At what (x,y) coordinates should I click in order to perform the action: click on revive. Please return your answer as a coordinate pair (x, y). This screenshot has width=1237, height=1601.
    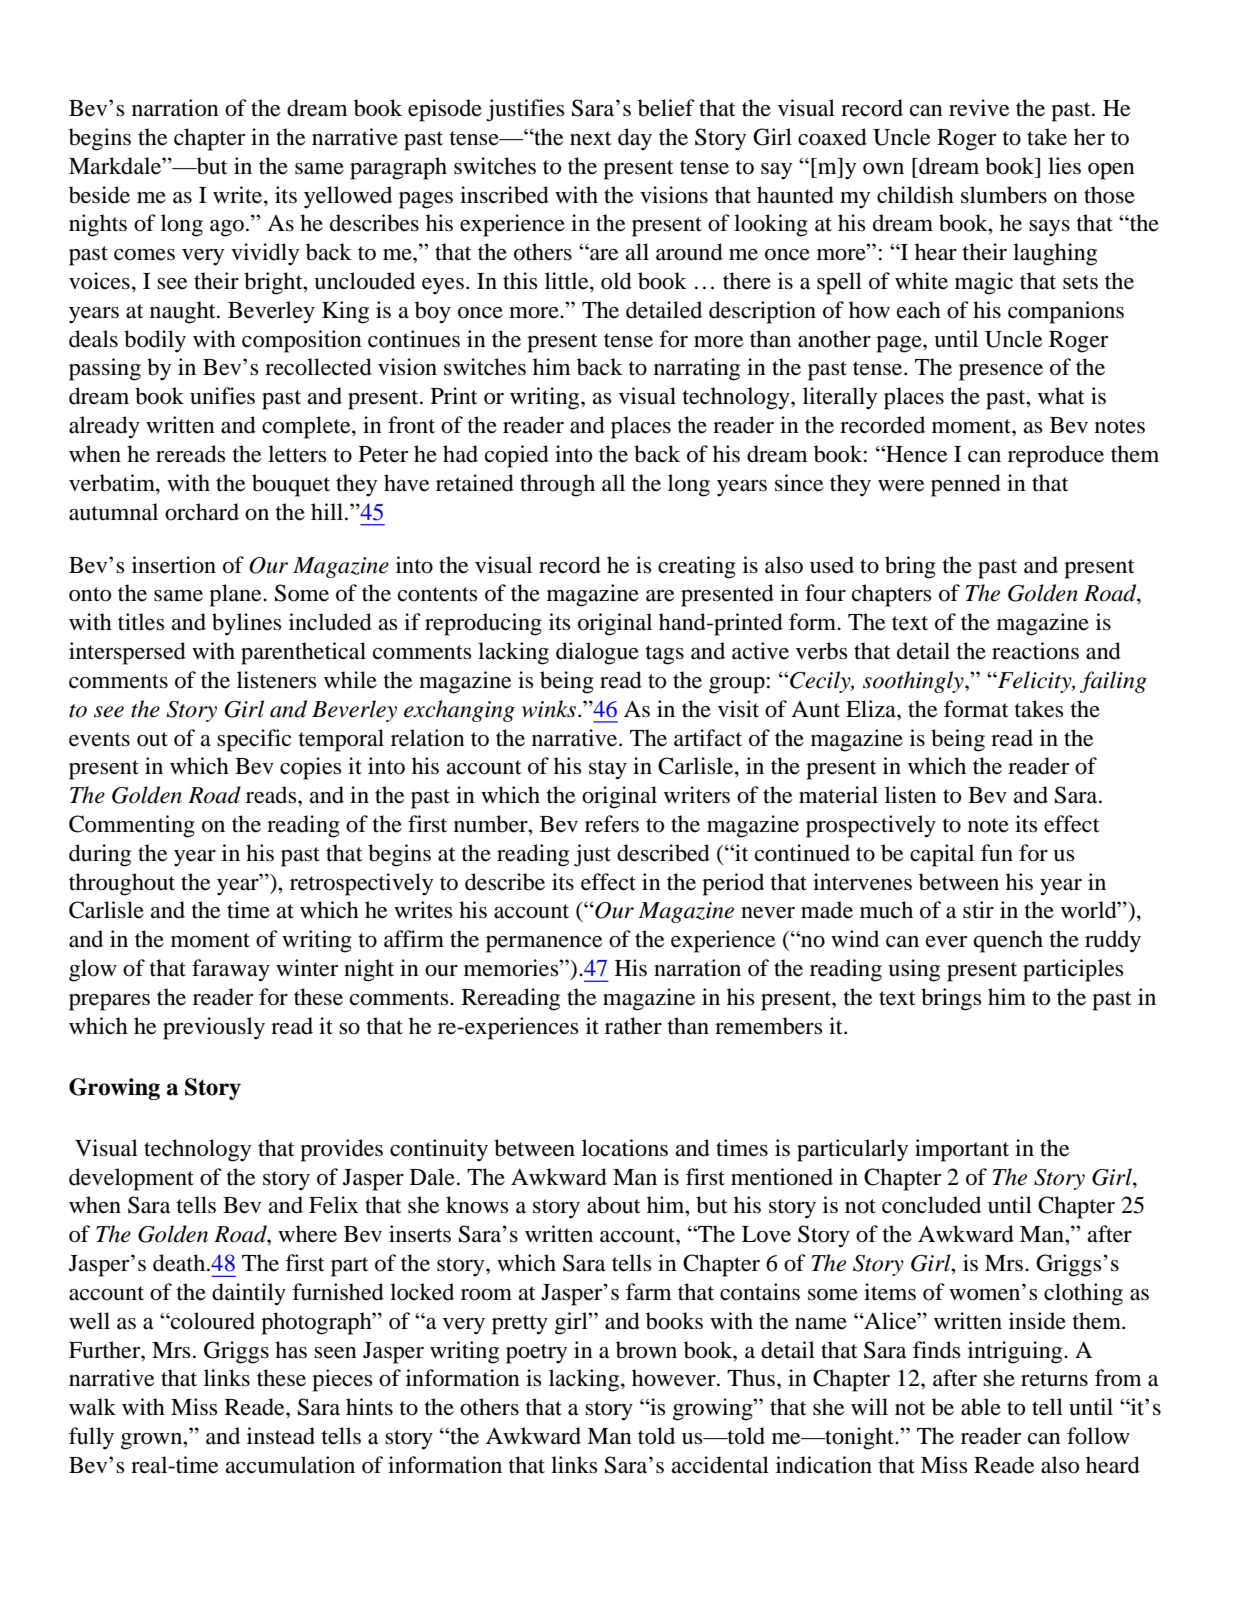
    Looking at the image, I should click on (979, 108).
